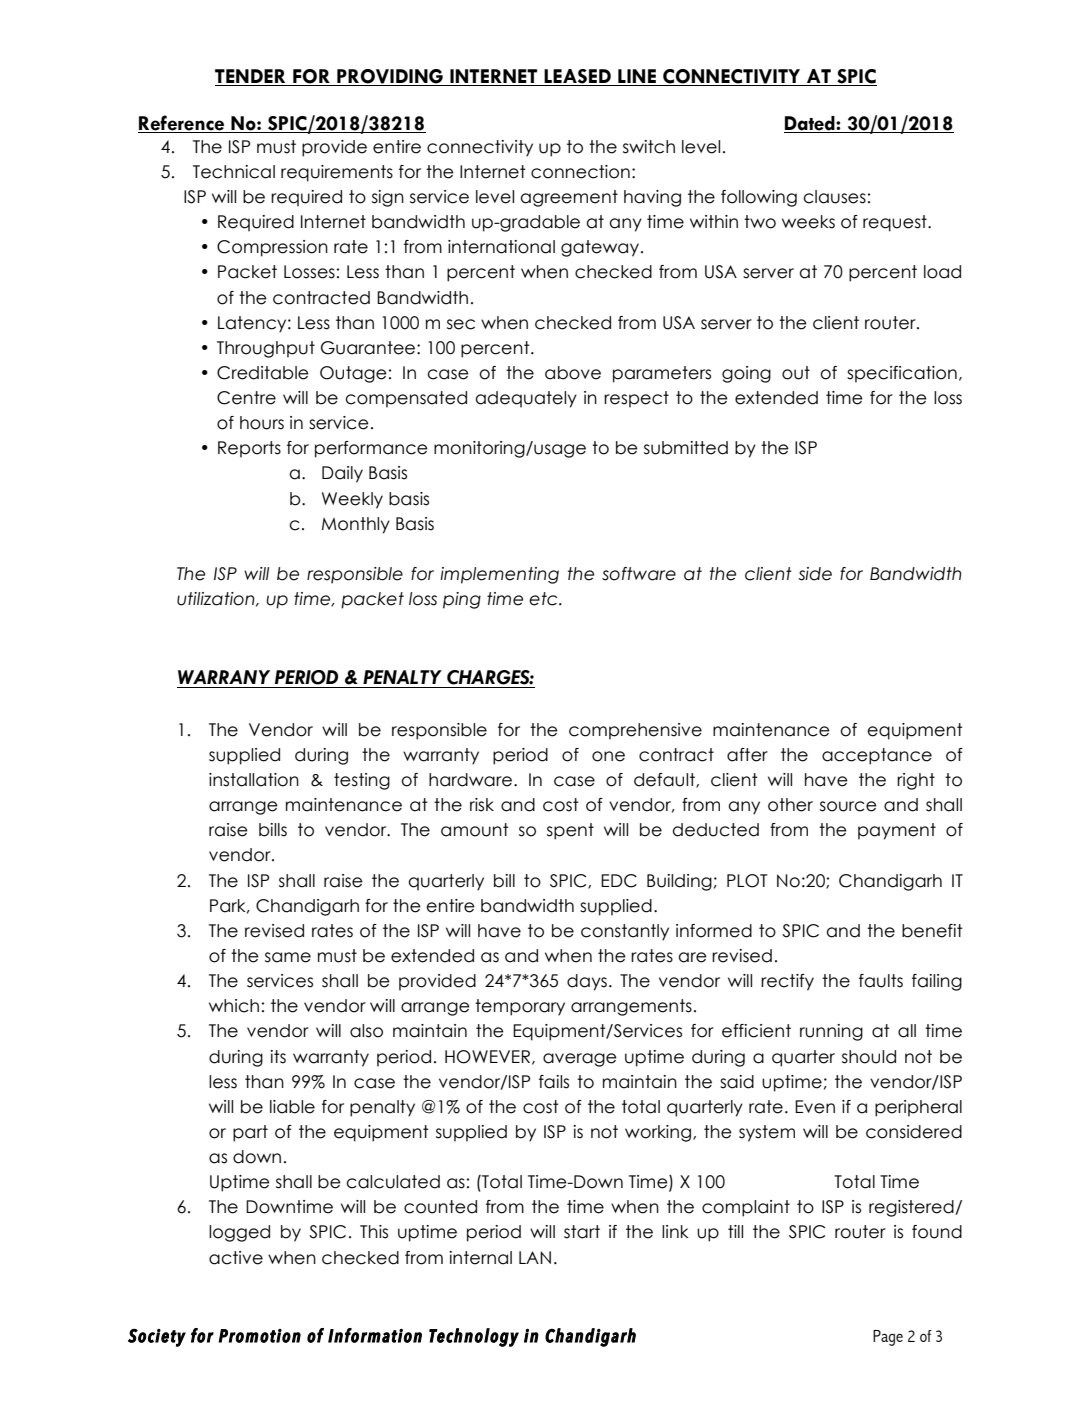 This screenshot has height=1412, width=1091. I want to click on clauses, so click(834, 197).
